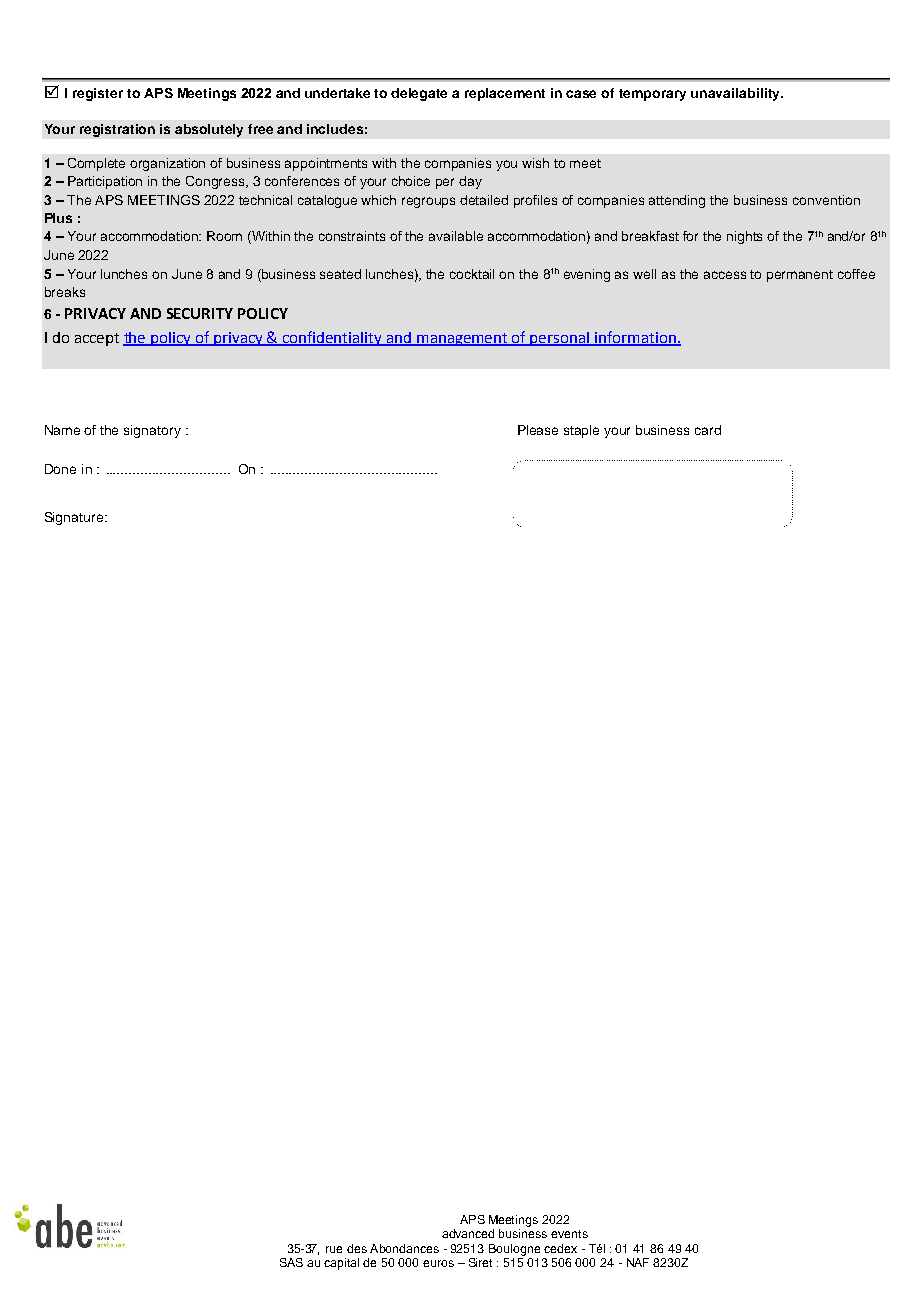  What do you see at coordinates (438, 1263) in the screenshot?
I see `euros` at bounding box center [438, 1263].
